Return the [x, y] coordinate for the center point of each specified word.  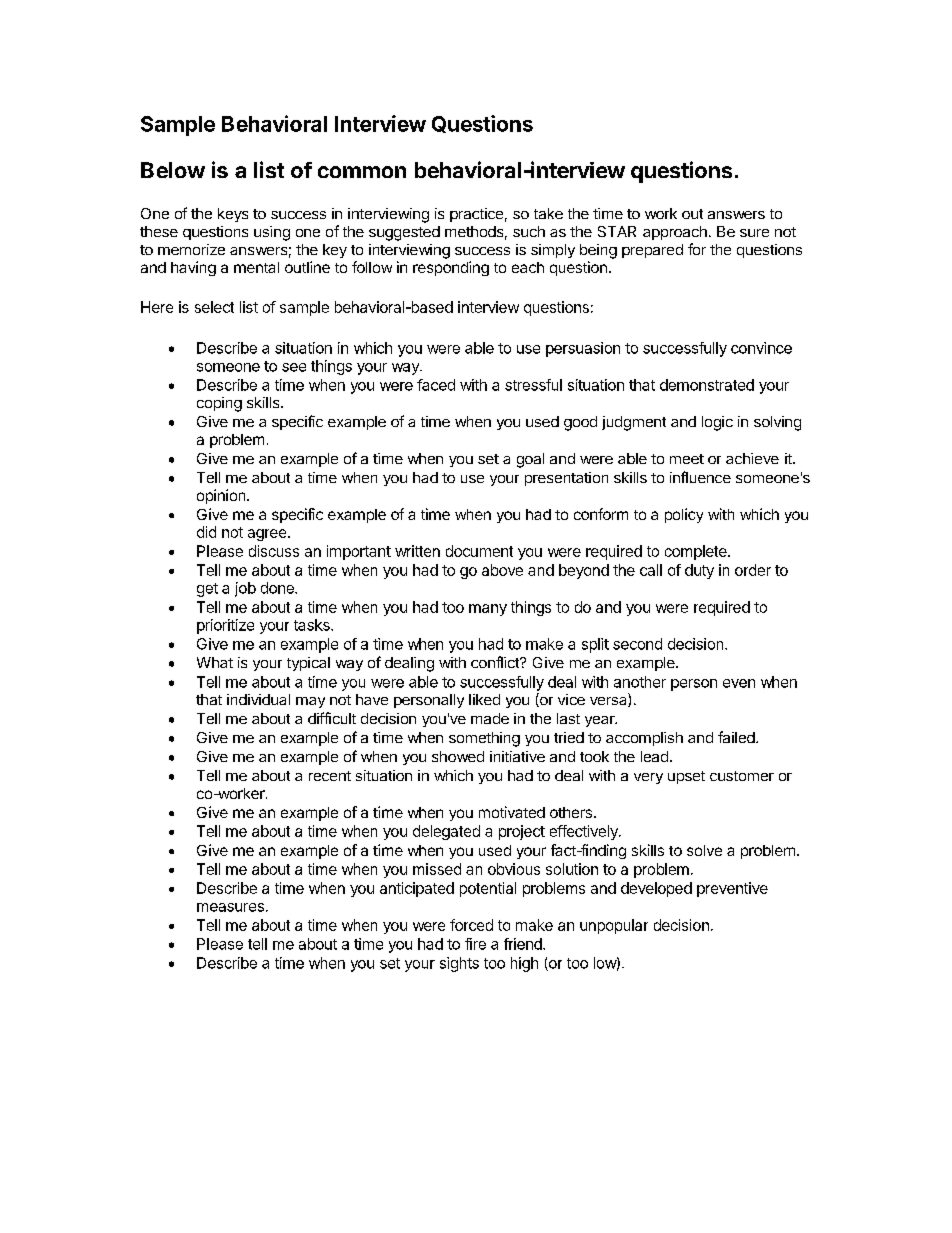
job [245, 589]
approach [675, 233]
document [479, 551]
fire [475, 944]
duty [699, 571]
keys [233, 215]
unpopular [614, 926]
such [529, 231]
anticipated [417, 889]
